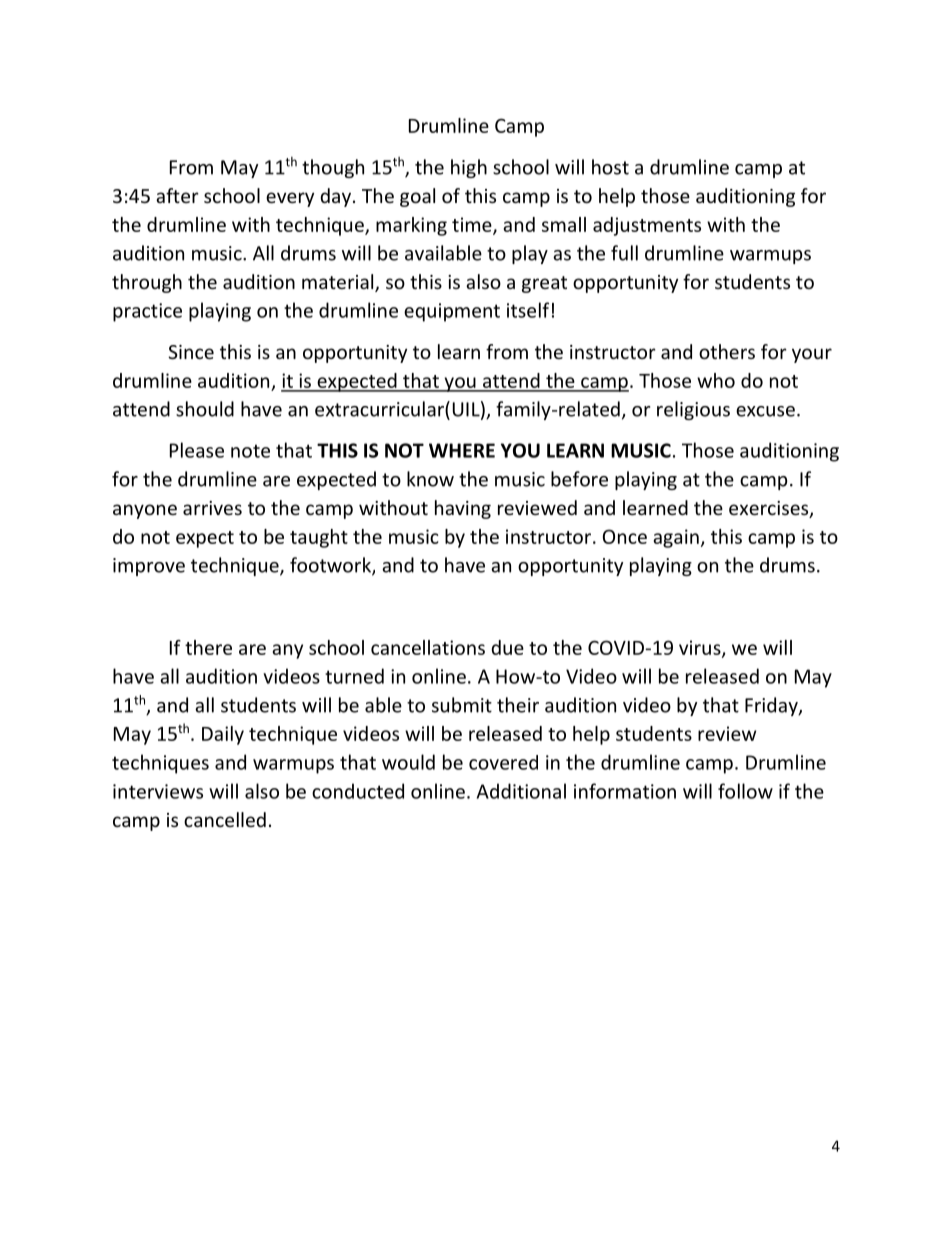 The height and width of the document is (1233, 952). Describe the element at coordinates (745, 791) in the document. I see `follow` at that location.
